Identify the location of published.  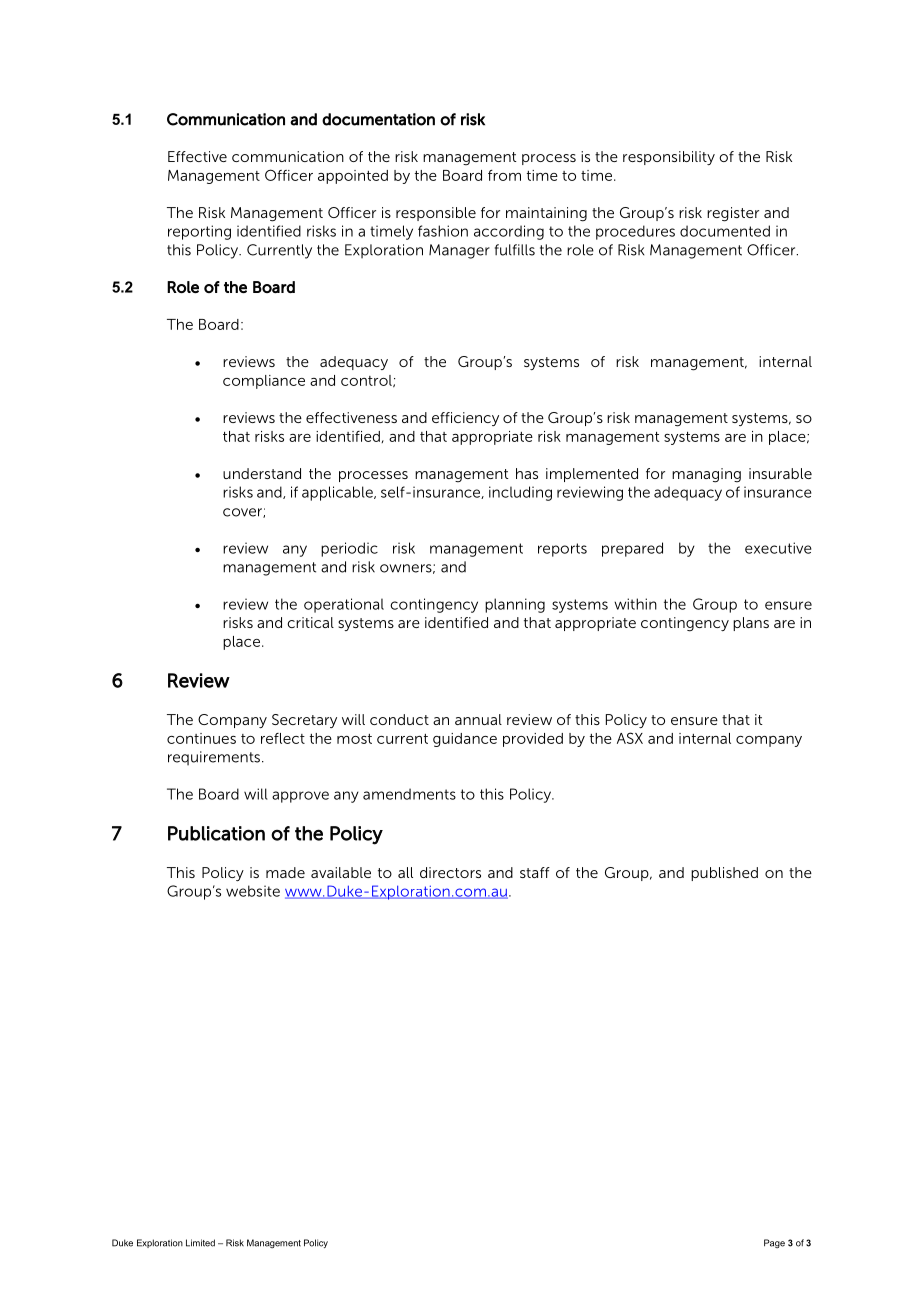
(724, 874).
